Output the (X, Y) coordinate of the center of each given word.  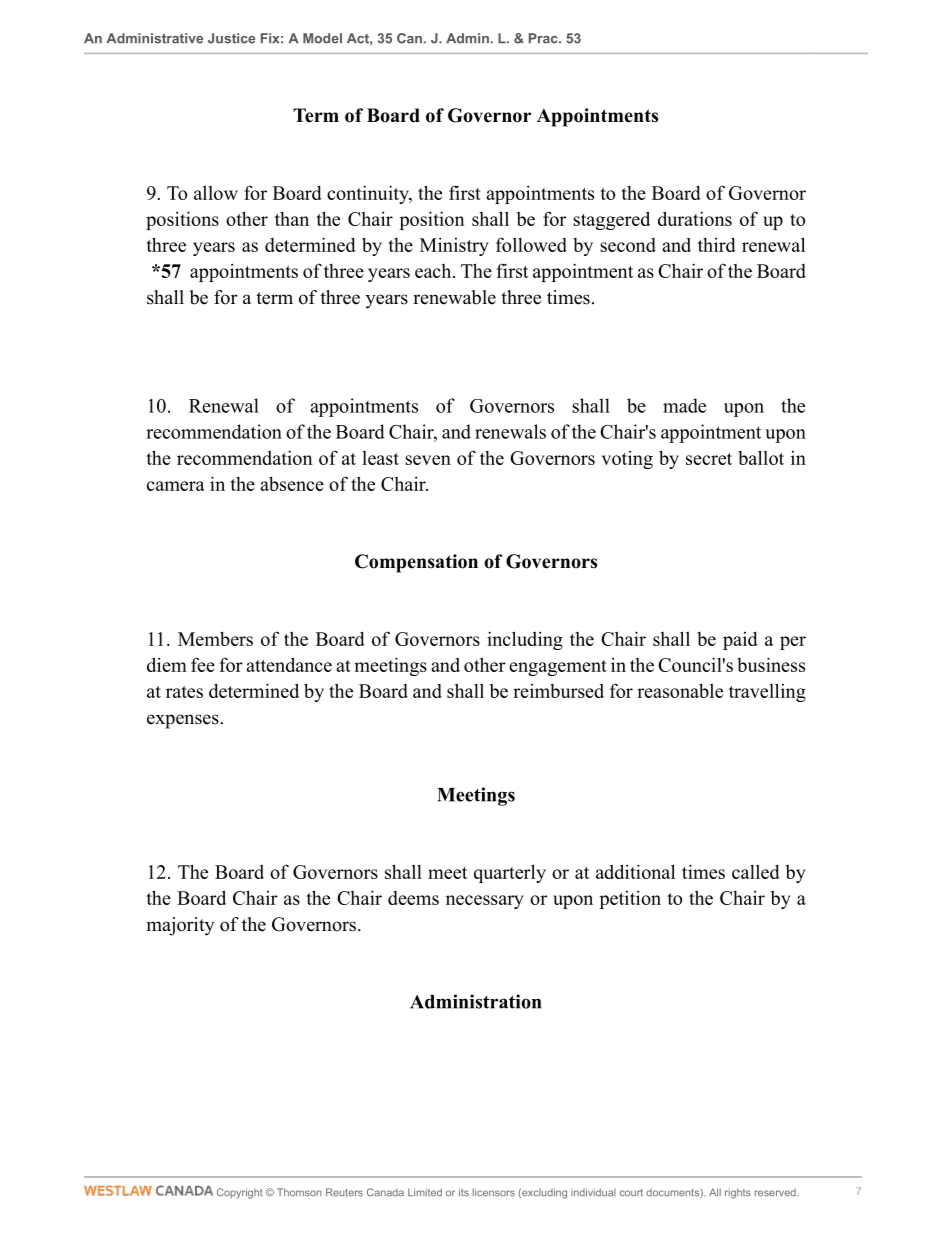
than (292, 219)
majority (180, 926)
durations (695, 218)
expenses (184, 721)
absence (292, 483)
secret (709, 459)
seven (428, 460)
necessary (485, 902)
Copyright (240, 1193)
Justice (231, 38)
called (756, 871)
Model (322, 38)
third (717, 244)
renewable (454, 297)
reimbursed (558, 691)
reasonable (680, 690)
